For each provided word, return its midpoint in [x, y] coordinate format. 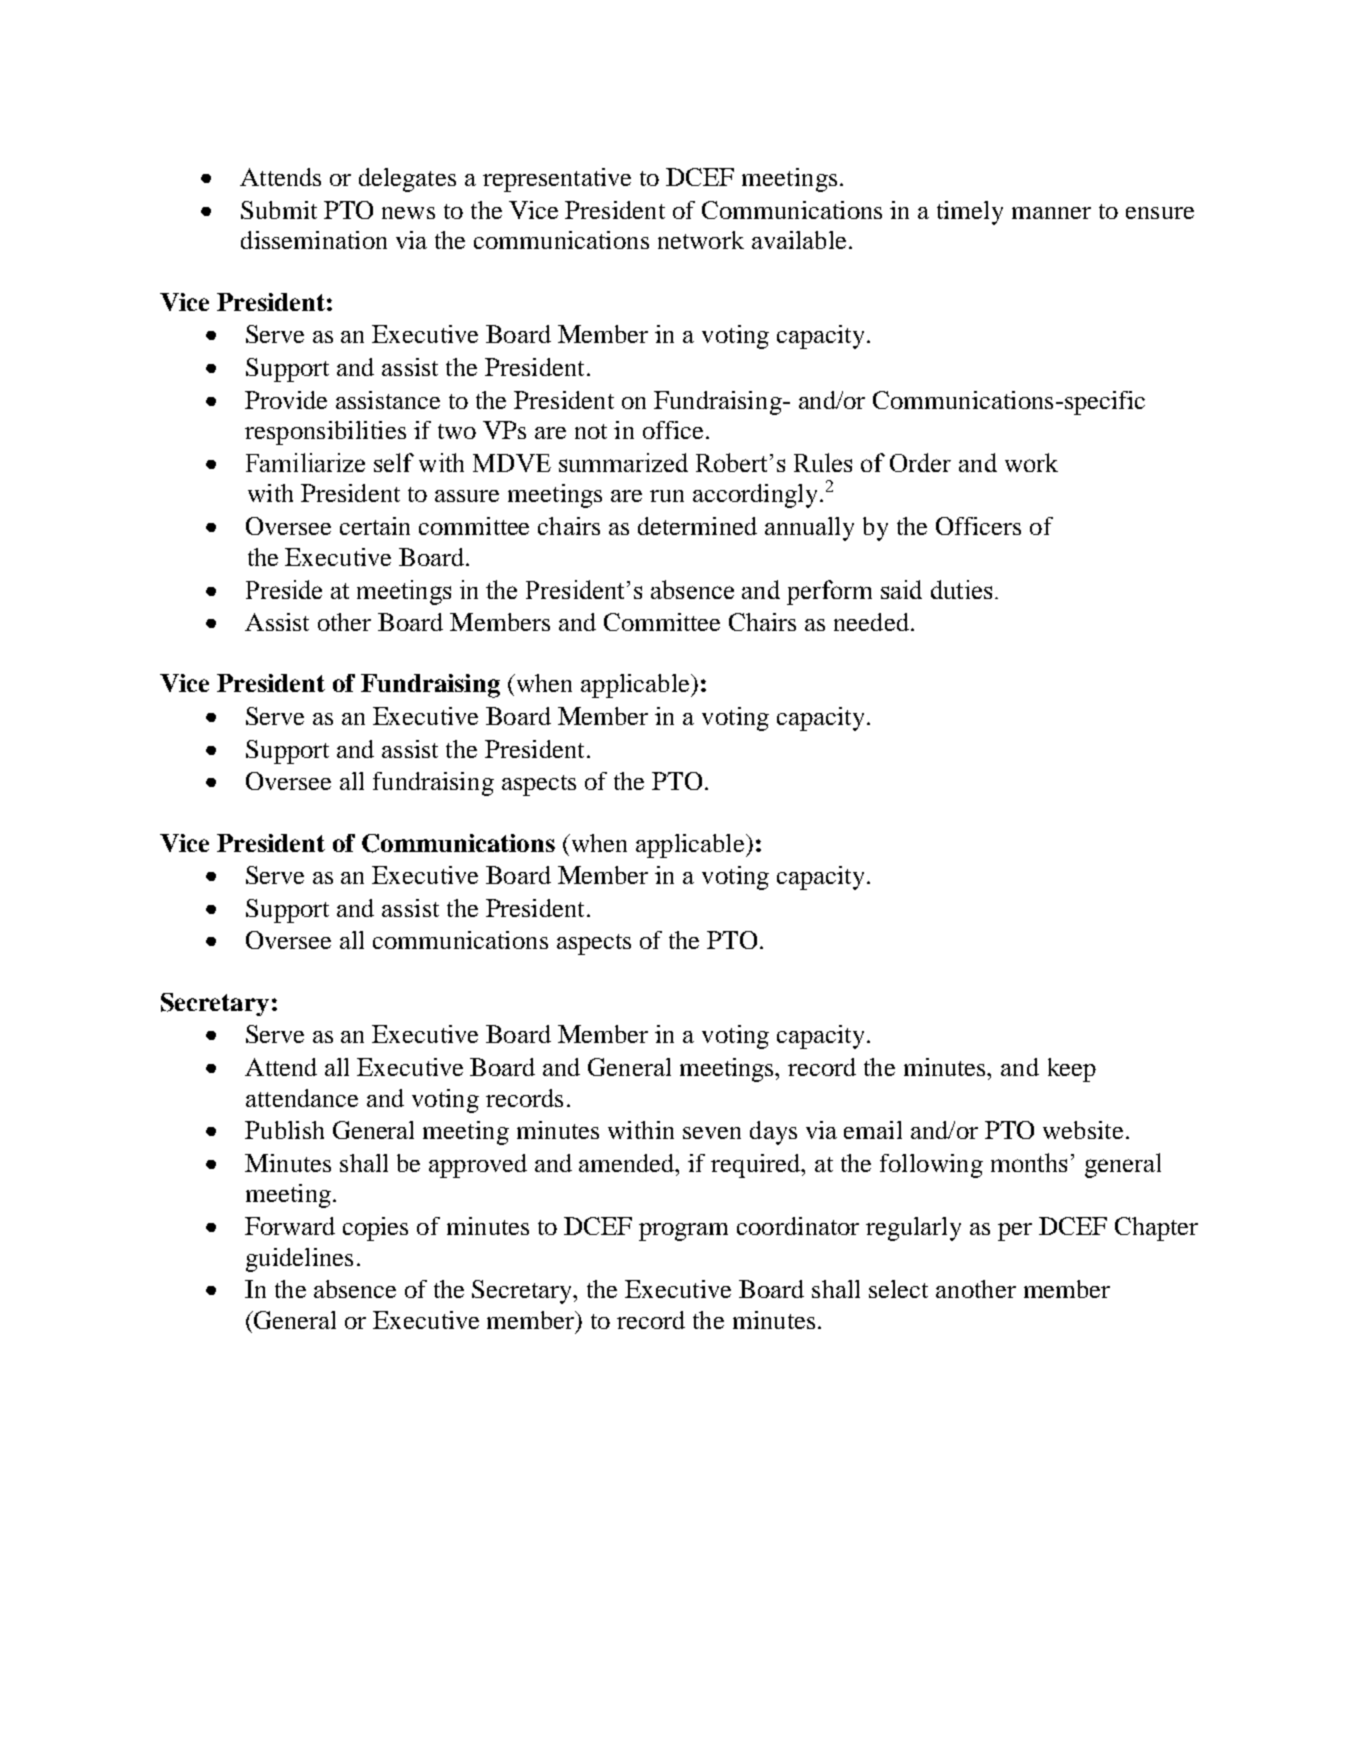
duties [961, 589]
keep [1072, 1070]
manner [1051, 213]
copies [375, 1229]
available [799, 240]
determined [697, 526]
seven [712, 1133]
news [408, 213]
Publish [284, 1130]
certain [375, 526]
